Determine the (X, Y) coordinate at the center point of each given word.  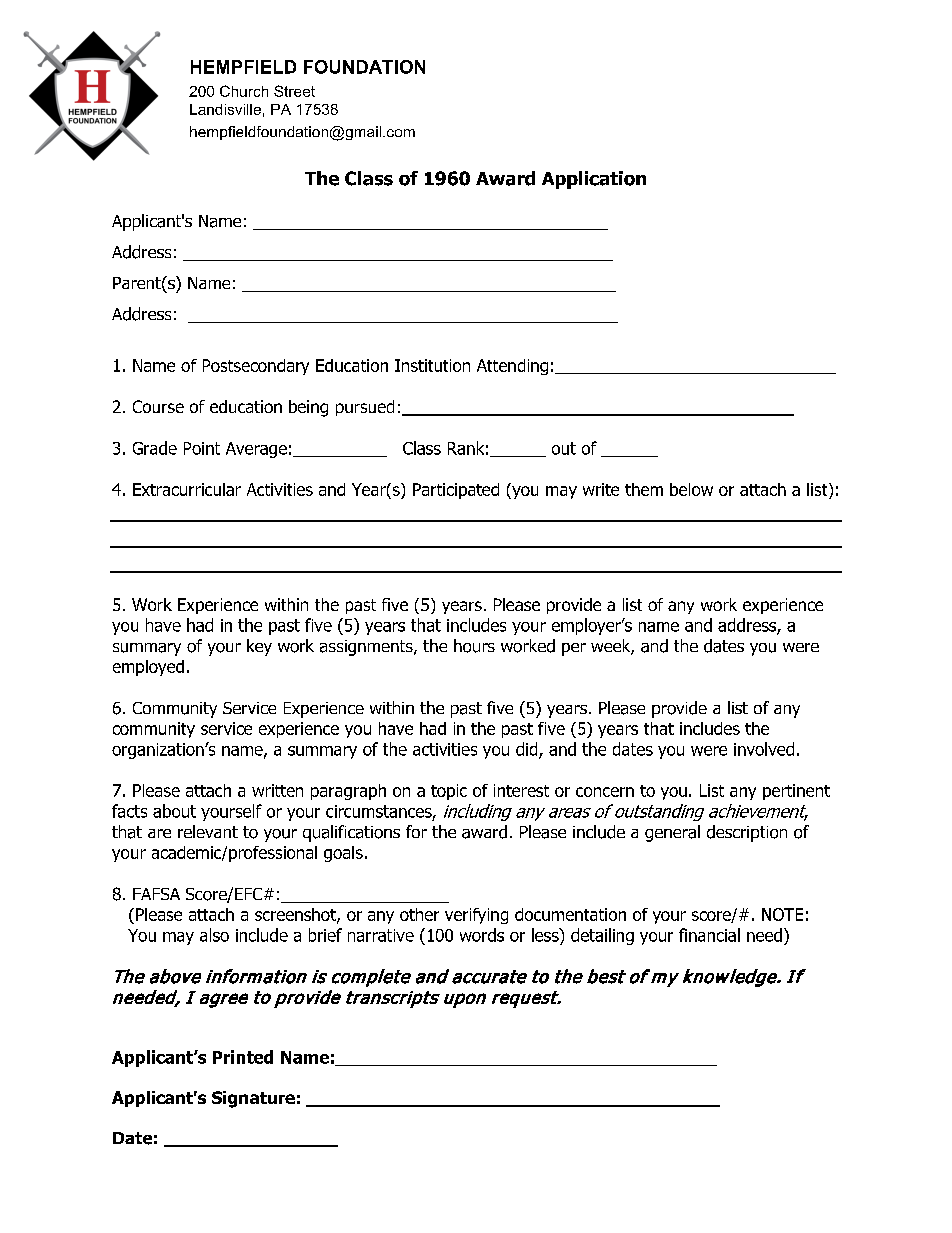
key (259, 647)
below (691, 489)
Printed (243, 1057)
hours (474, 646)
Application (594, 180)
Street (294, 91)
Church (244, 91)
